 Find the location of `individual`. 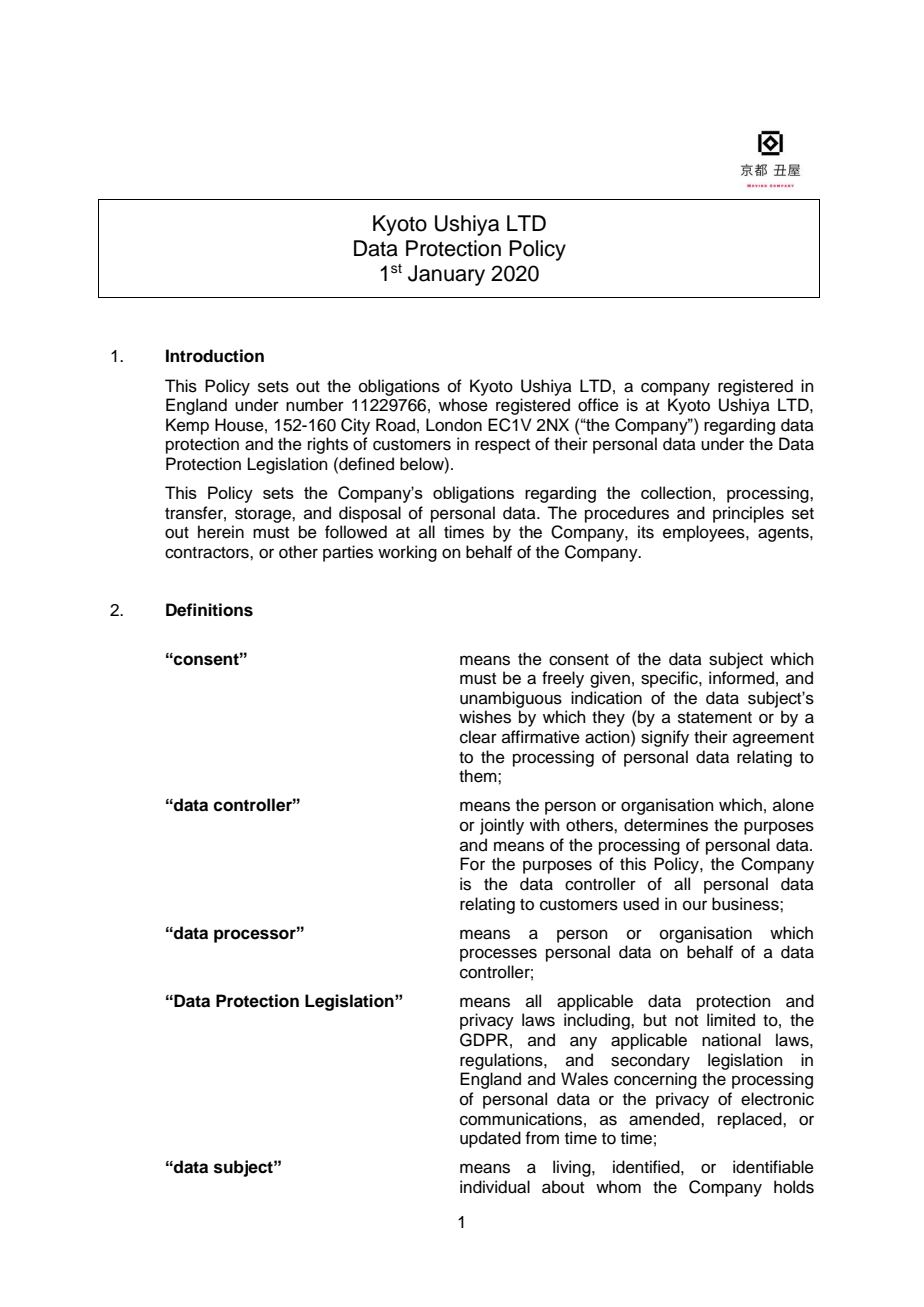

individual is located at coordinates (495, 1187).
